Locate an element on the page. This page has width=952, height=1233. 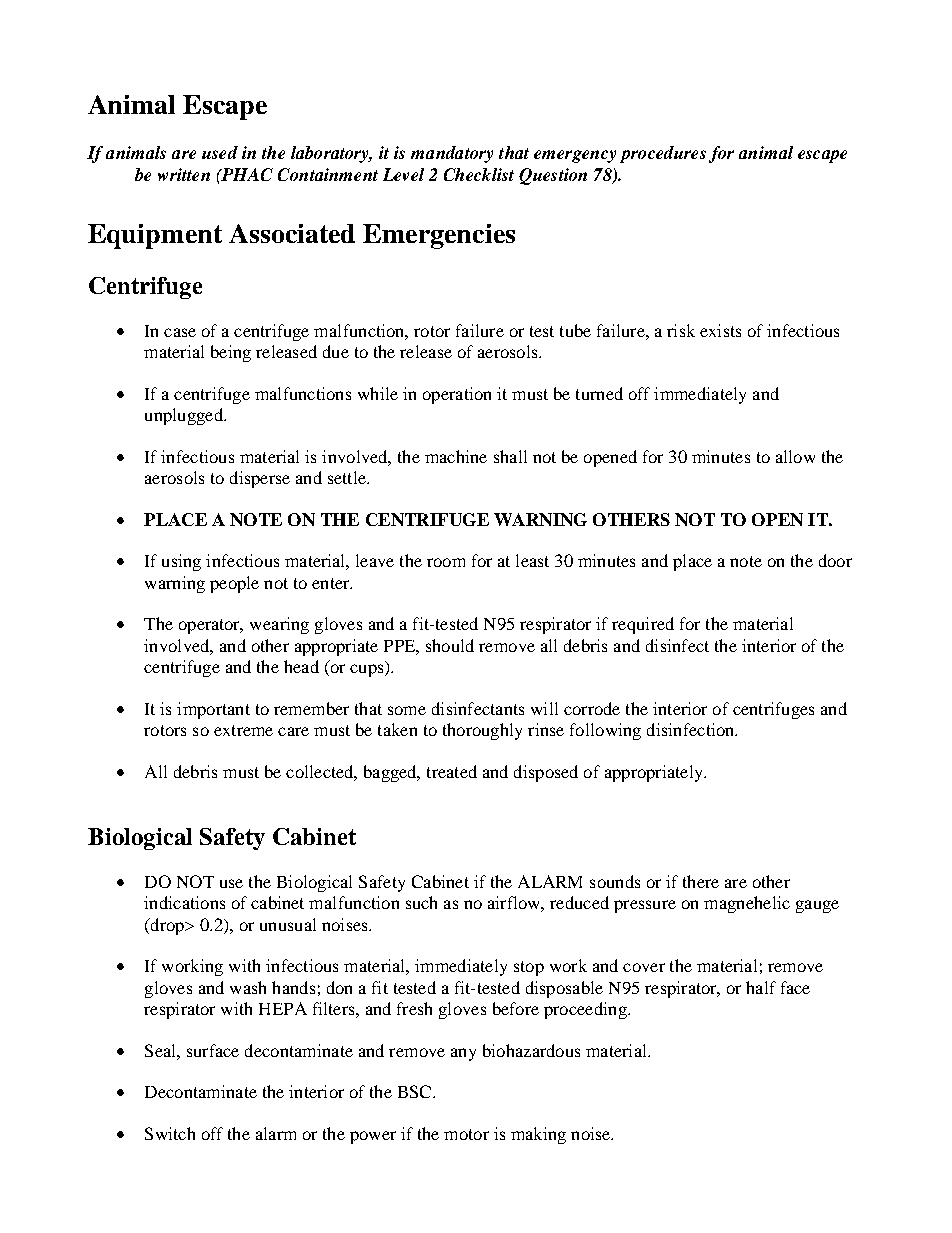
motor is located at coordinates (466, 1134).
